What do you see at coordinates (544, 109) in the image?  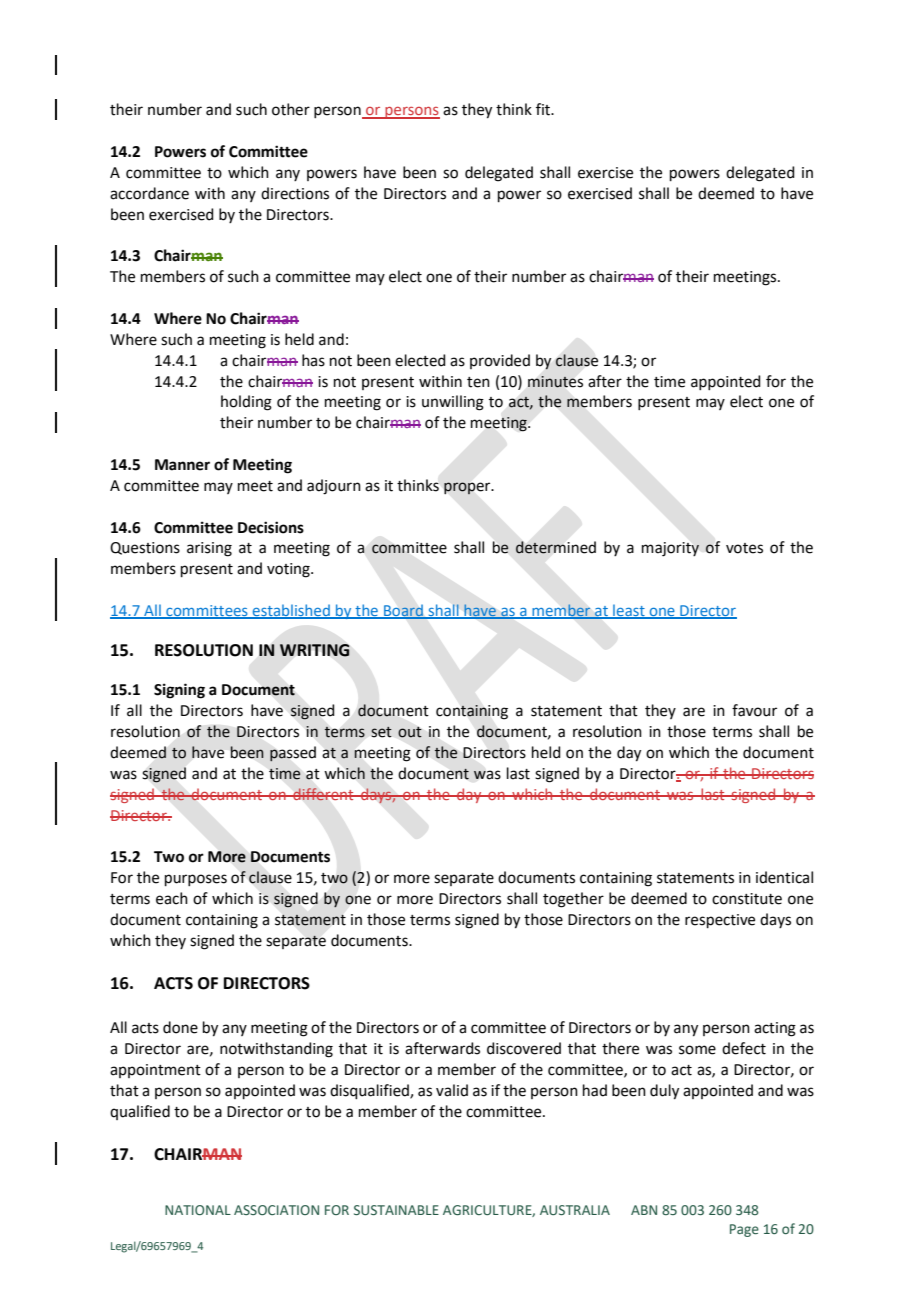 I see `fit` at bounding box center [544, 109].
